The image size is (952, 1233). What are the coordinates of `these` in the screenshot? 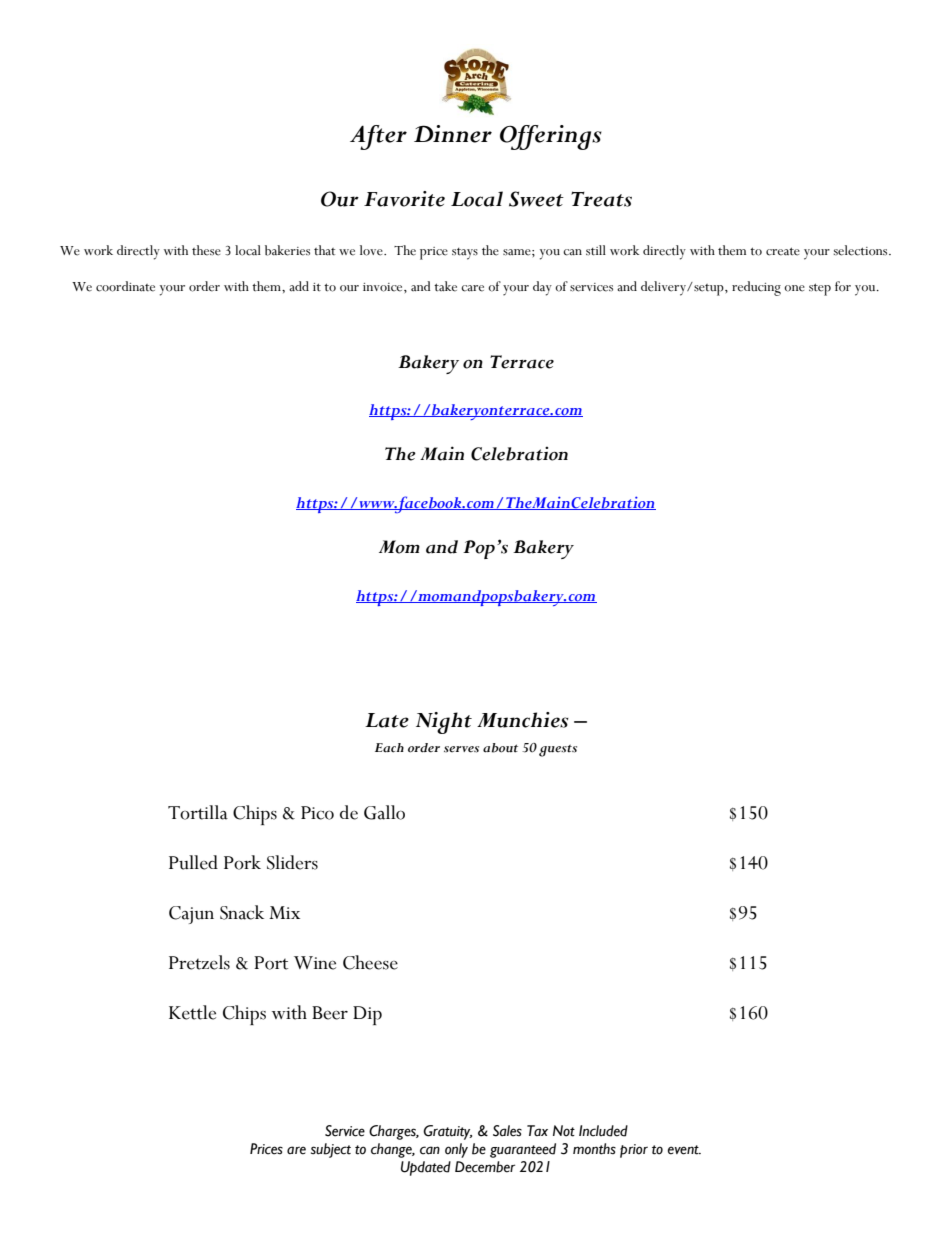 It's located at (206, 250).
